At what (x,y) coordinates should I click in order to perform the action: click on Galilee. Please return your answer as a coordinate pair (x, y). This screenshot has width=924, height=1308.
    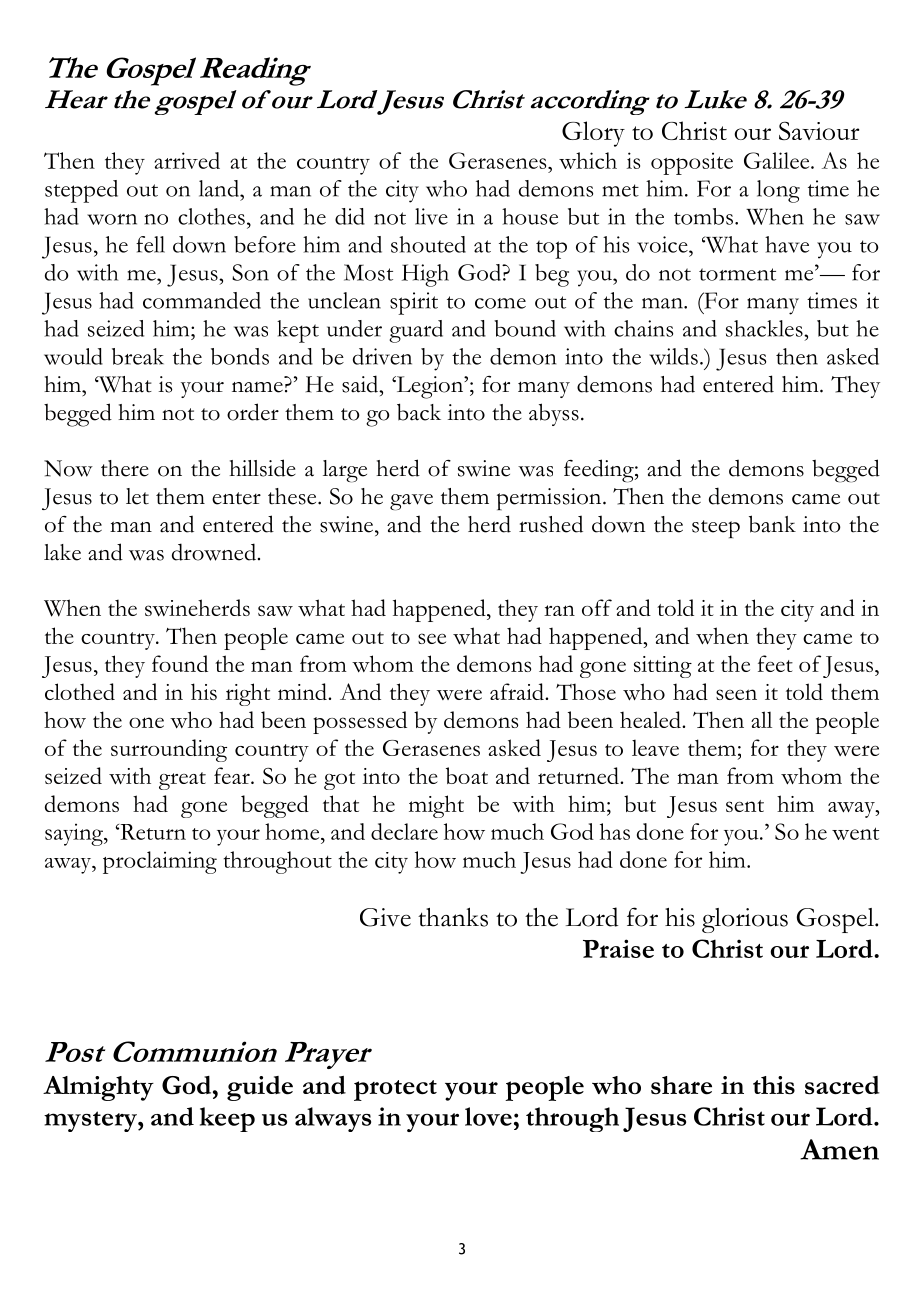
    Looking at the image, I should click on (778, 160).
